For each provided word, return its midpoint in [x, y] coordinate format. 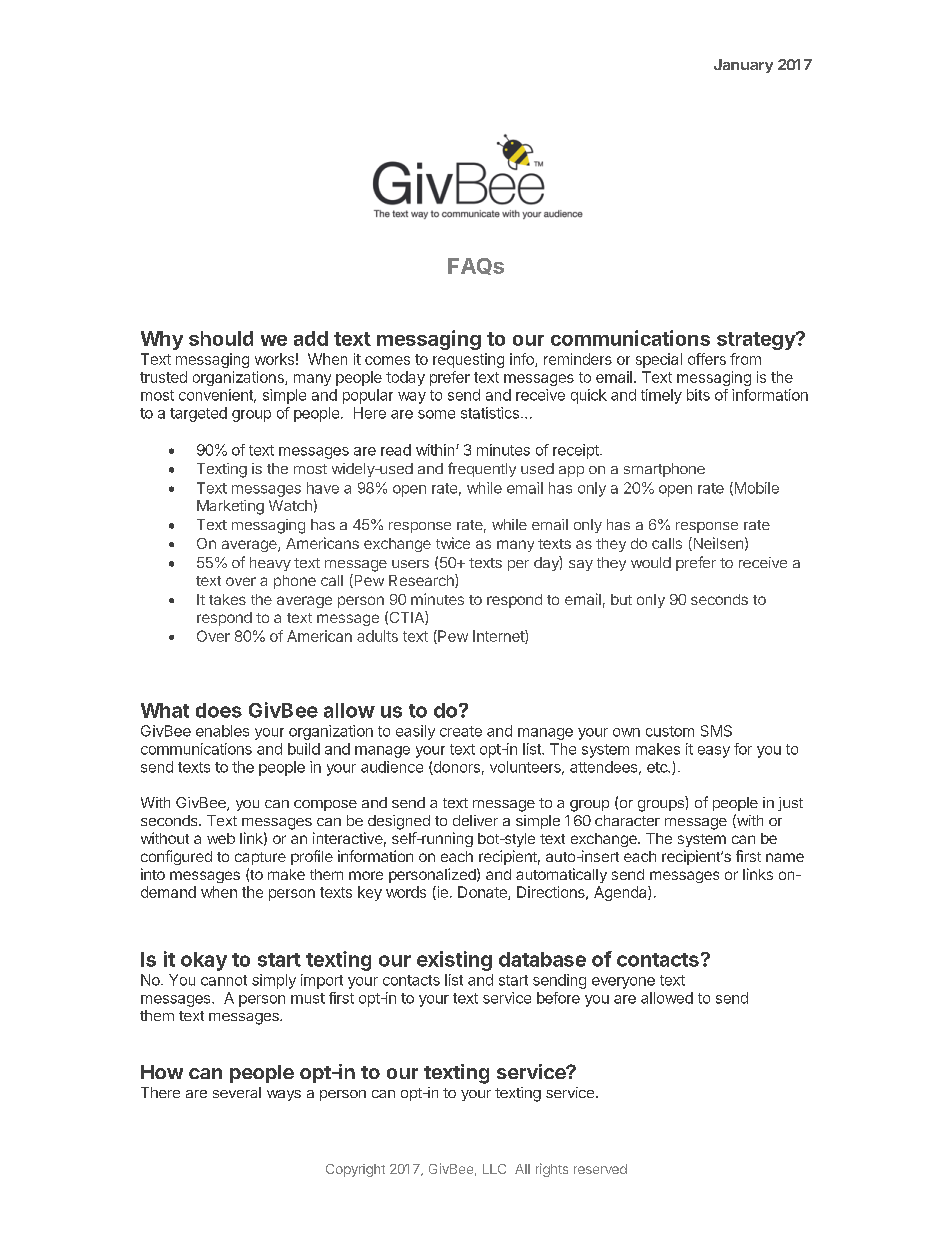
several [237, 1092]
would [651, 562]
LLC [494, 1169]
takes [227, 599]
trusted [163, 377]
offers [707, 359]
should [221, 338]
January [743, 66]
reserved [600, 1169]
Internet [499, 637]
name [785, 857]
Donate [483, 893]
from [745, 359]
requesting [468, 360]
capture [260, 858]
